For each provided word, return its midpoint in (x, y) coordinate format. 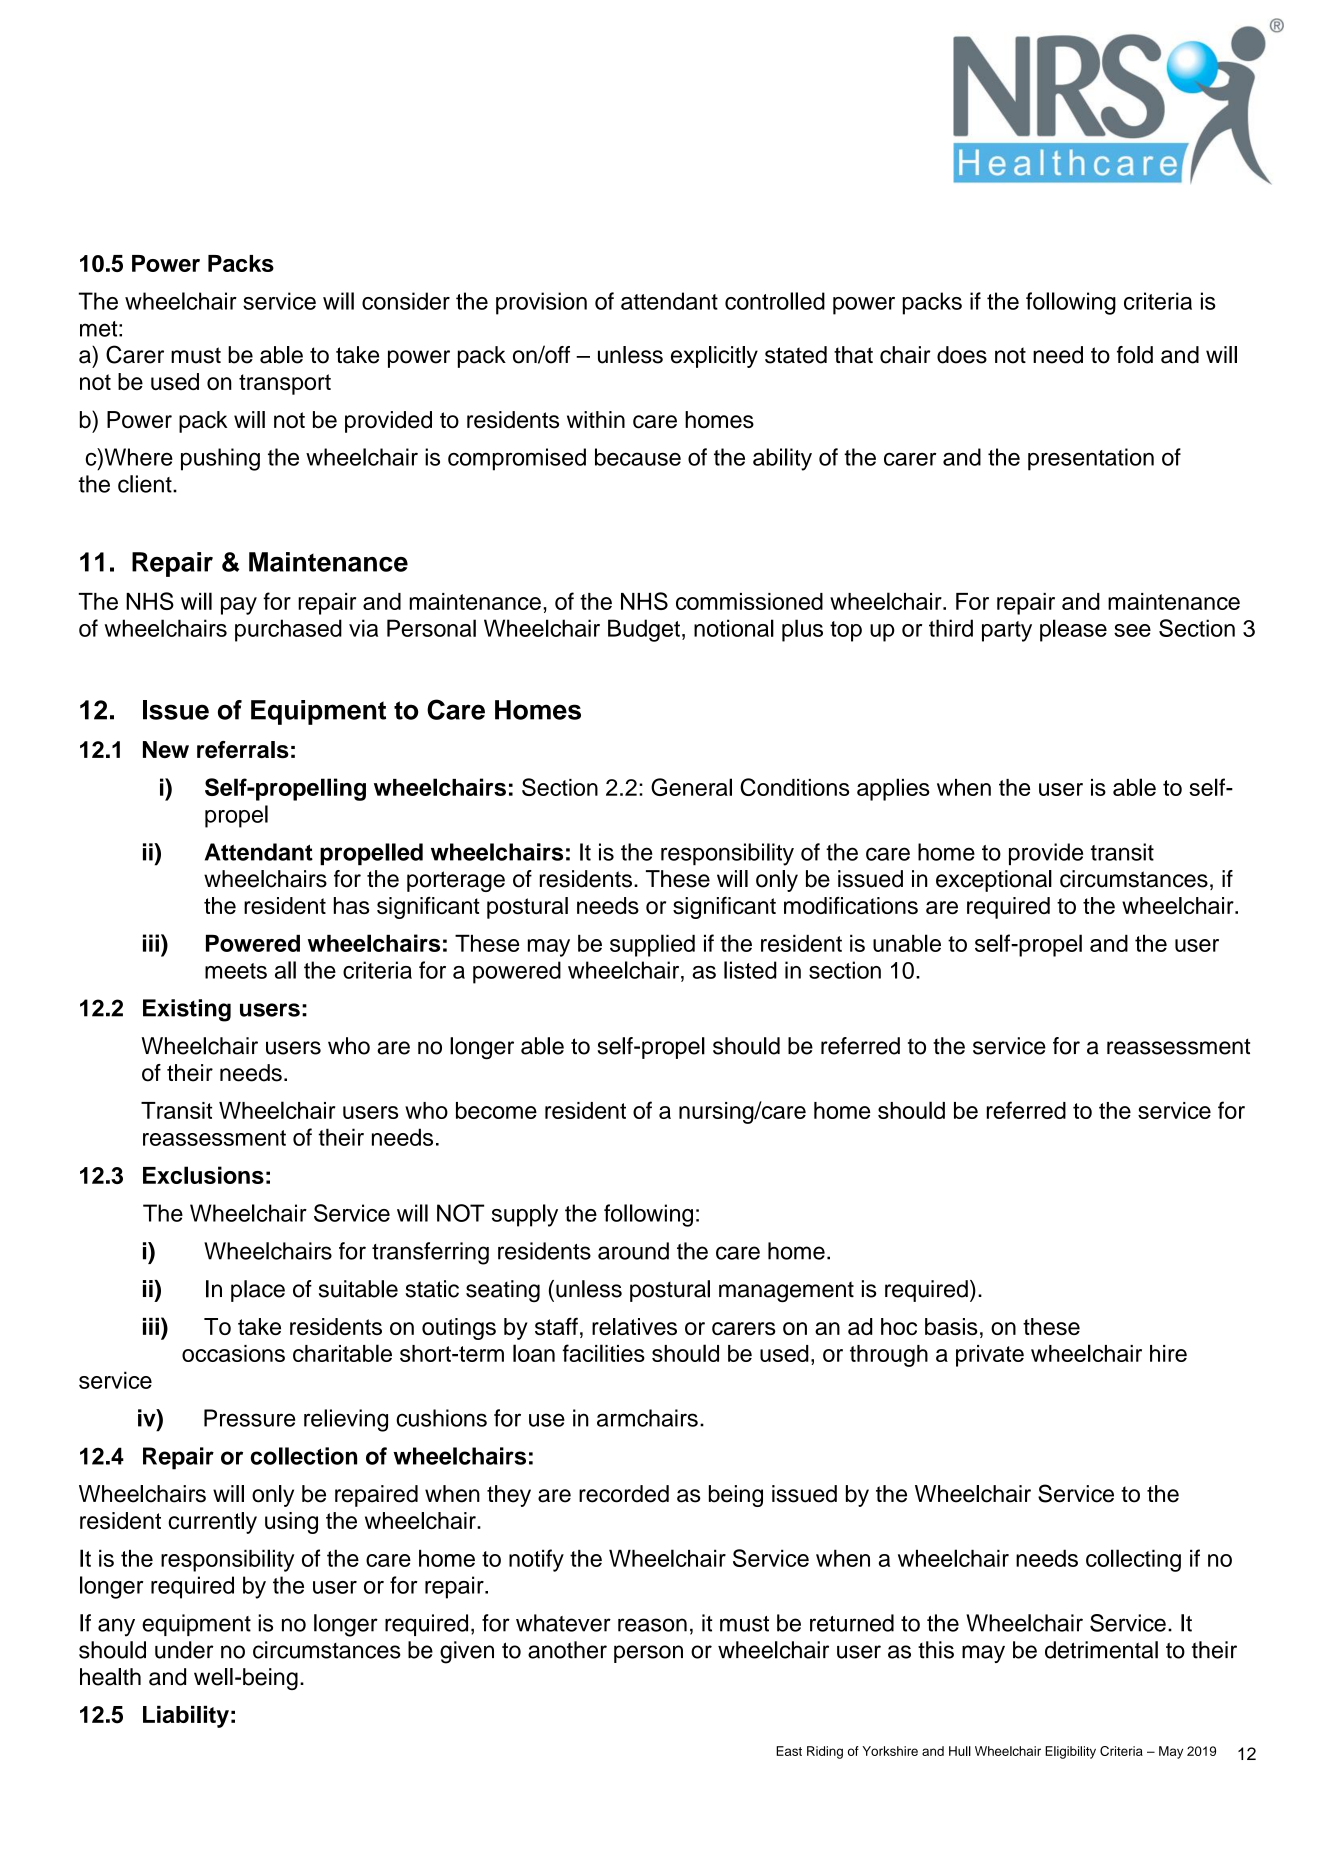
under (184, 1650)
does (962, 355)
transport (285, 384)
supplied (652, 945)
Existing (187, 1010)
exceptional (994, 881)
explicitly (714, 357)
